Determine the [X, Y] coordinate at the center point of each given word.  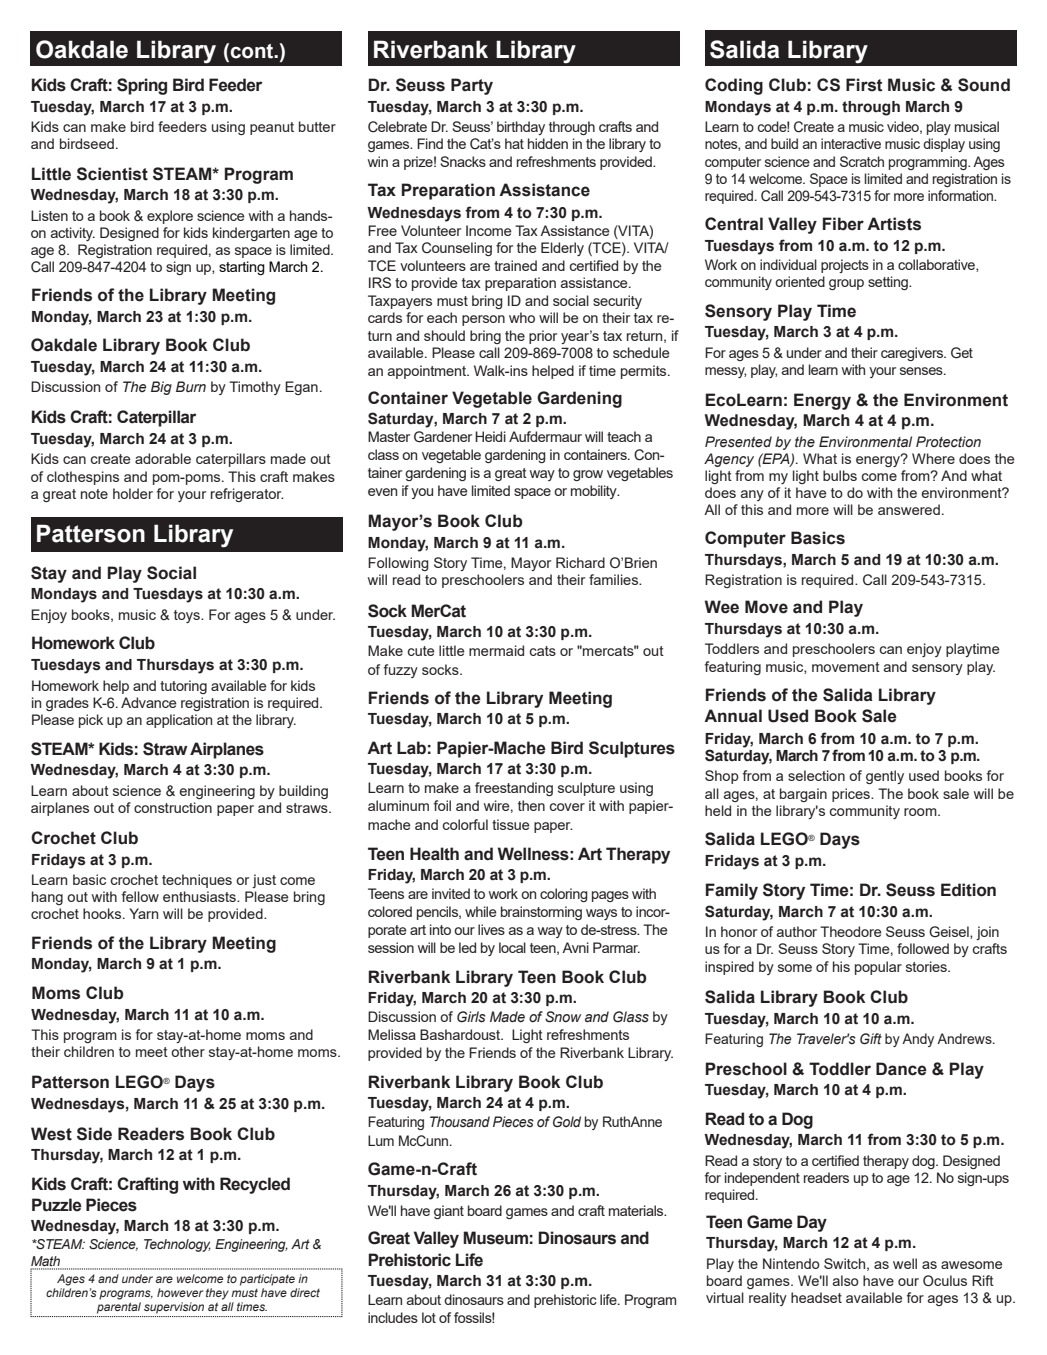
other [188, 1051]
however [180, 1292]
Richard [580, 562]
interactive [851, 143]
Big [161, 388]
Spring [142, 86]
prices [852, 795]
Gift [871, 1039]
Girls [471, 1017]
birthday [521, 128]
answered [909, 509]
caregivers [913, 354]
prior [543, 337]
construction [173, 807]
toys [188, 616]
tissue [511, 824]
